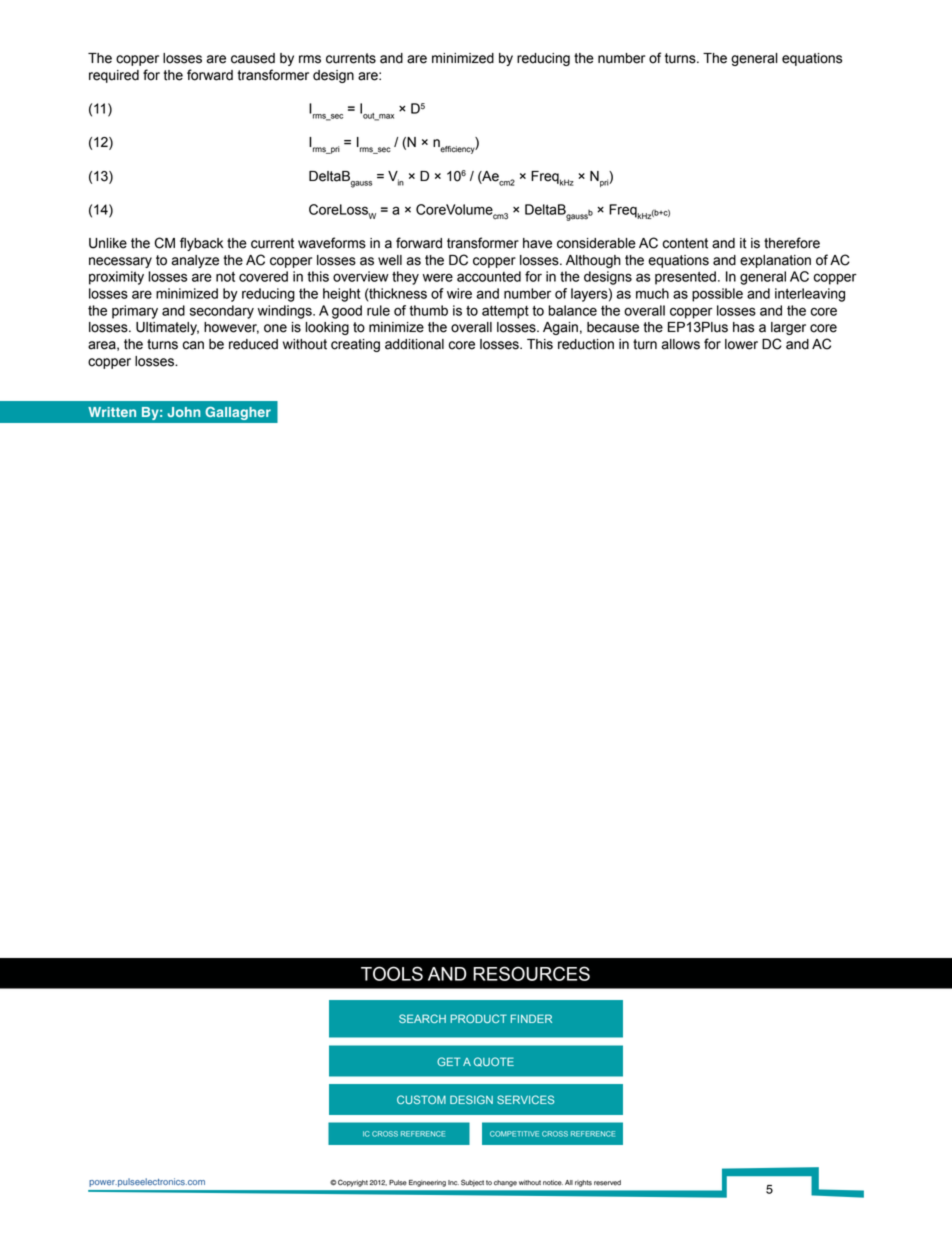 The width and height of the document is (952, 1233). I want to click on allows, so click(681, 344).
